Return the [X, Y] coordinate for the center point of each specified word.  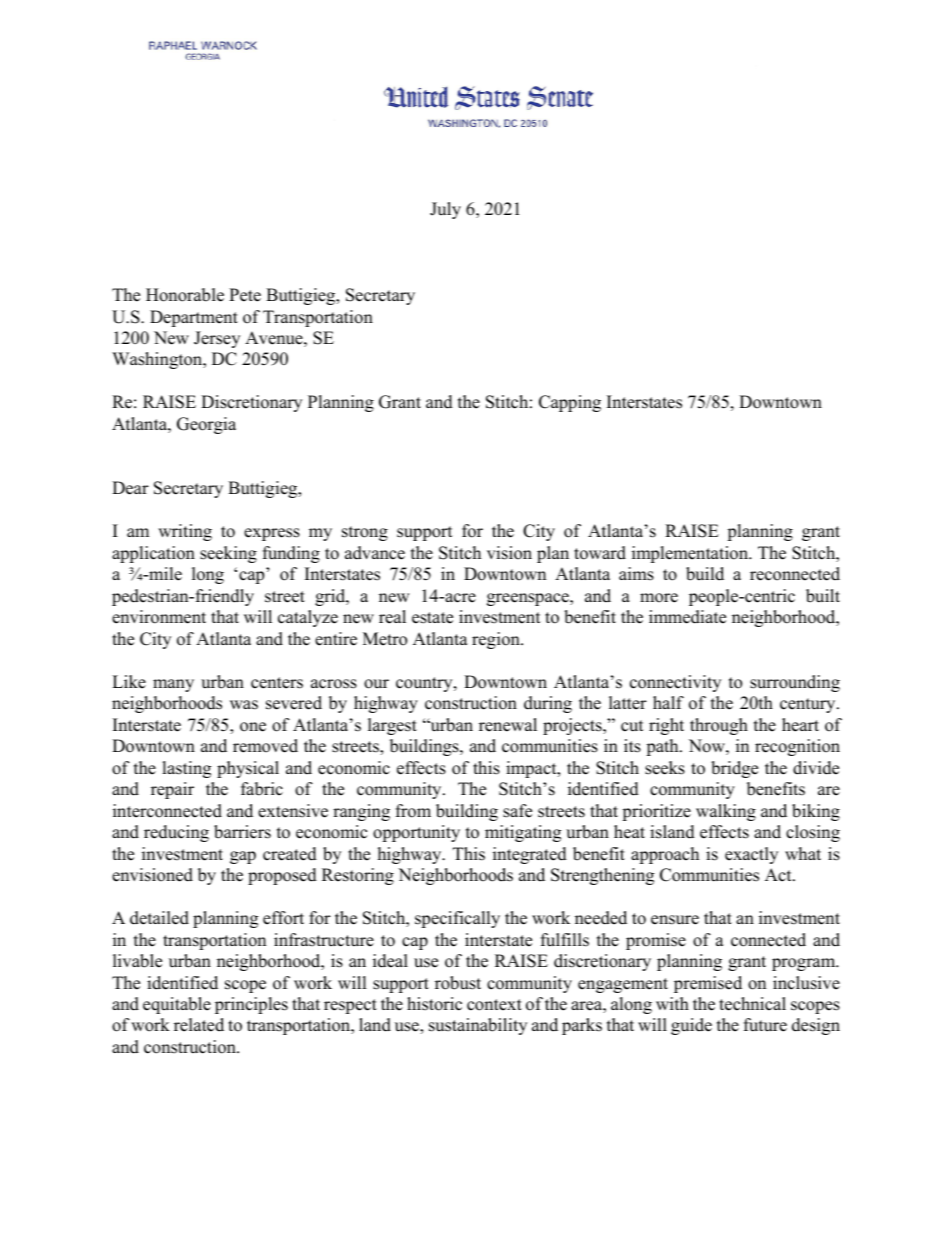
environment [159, 617]
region [497, 640]
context [494, 1005]
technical [752, 1004]
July [445, 210]
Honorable [185, 295]
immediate [687, 617]
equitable [177, 1005]
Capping [570, 403]
